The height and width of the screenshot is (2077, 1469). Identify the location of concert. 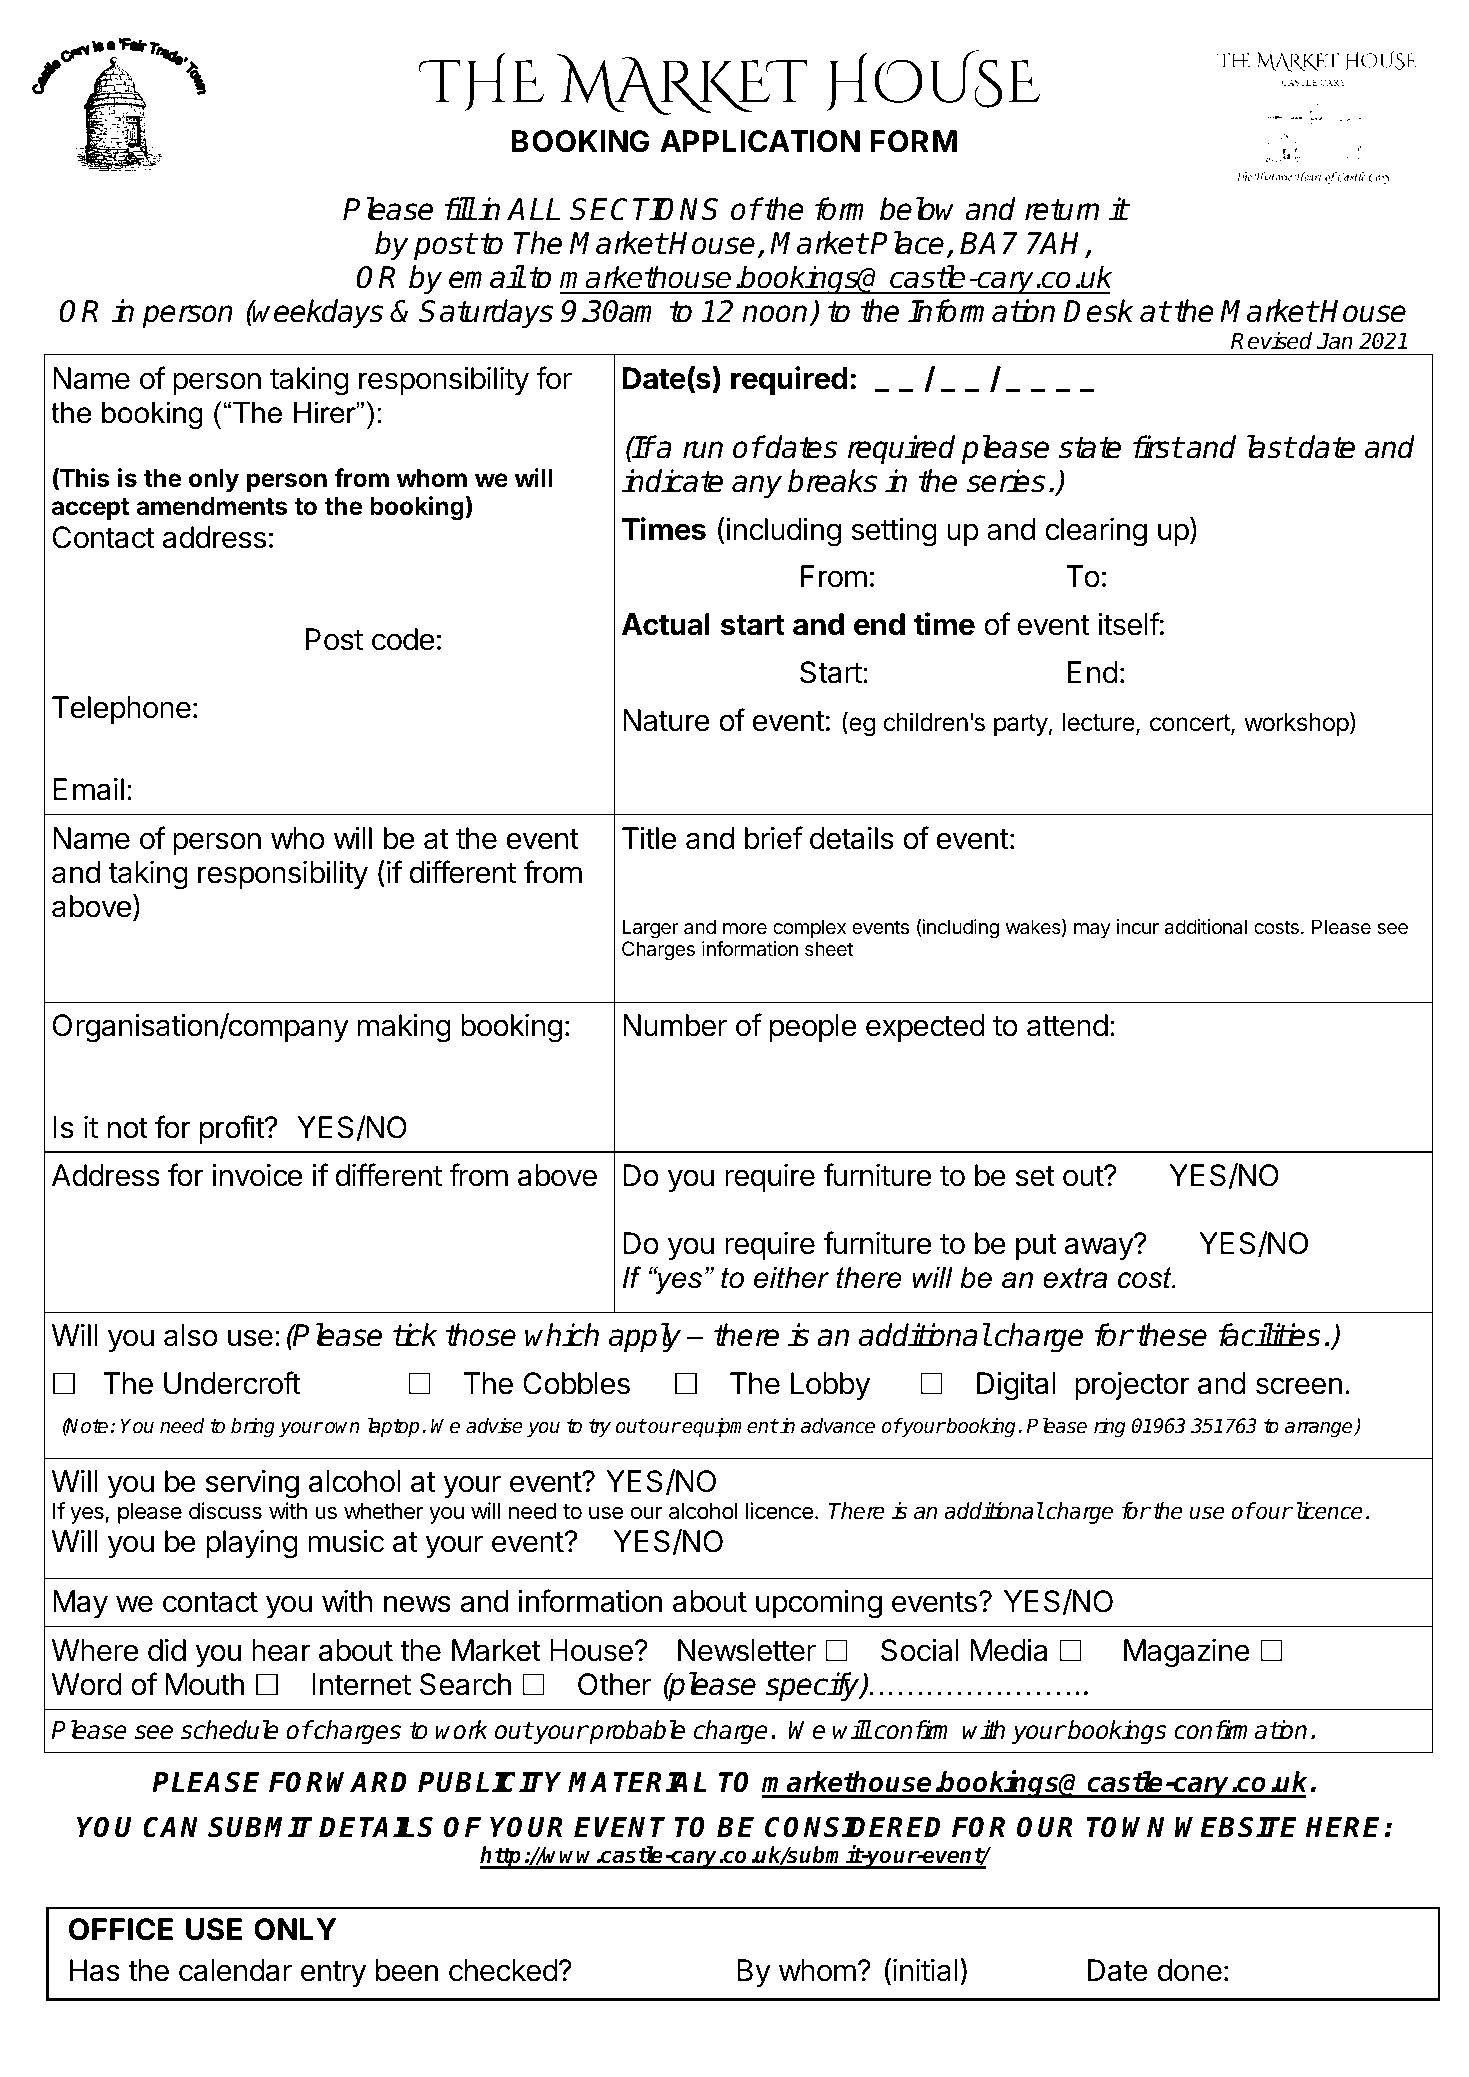
(1191, 724).
